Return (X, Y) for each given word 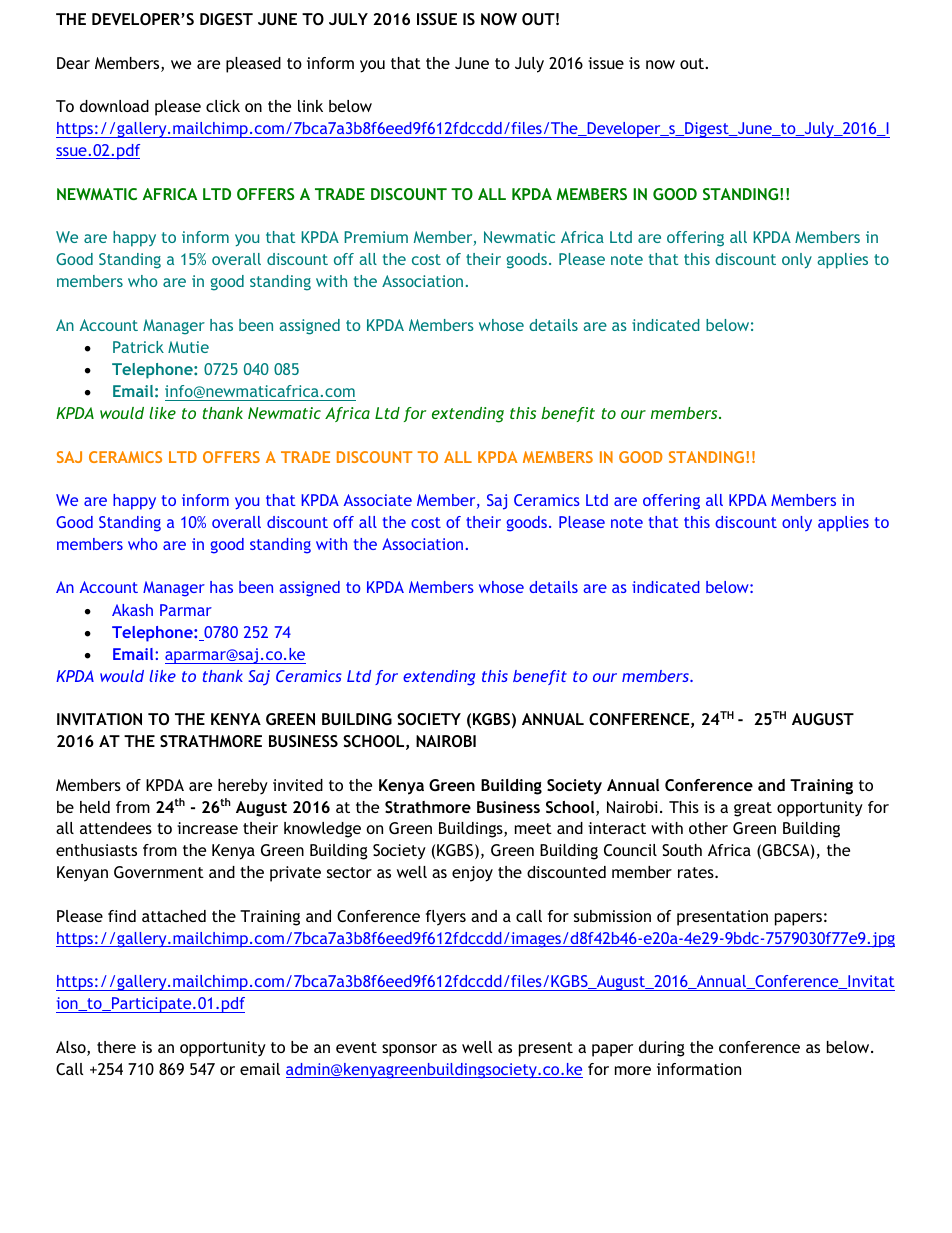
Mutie (188, 347)
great (753, 809)
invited (298, 785)
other (708, 828)
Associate (378, 500)
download (114, 106)
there (116, 1047)
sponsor (409, 1050)
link (310, 106)
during (662, 1049)
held (95, 807)
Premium (376, 237)
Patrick (138, 347)
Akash (132, 610)
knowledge (322, 830)
